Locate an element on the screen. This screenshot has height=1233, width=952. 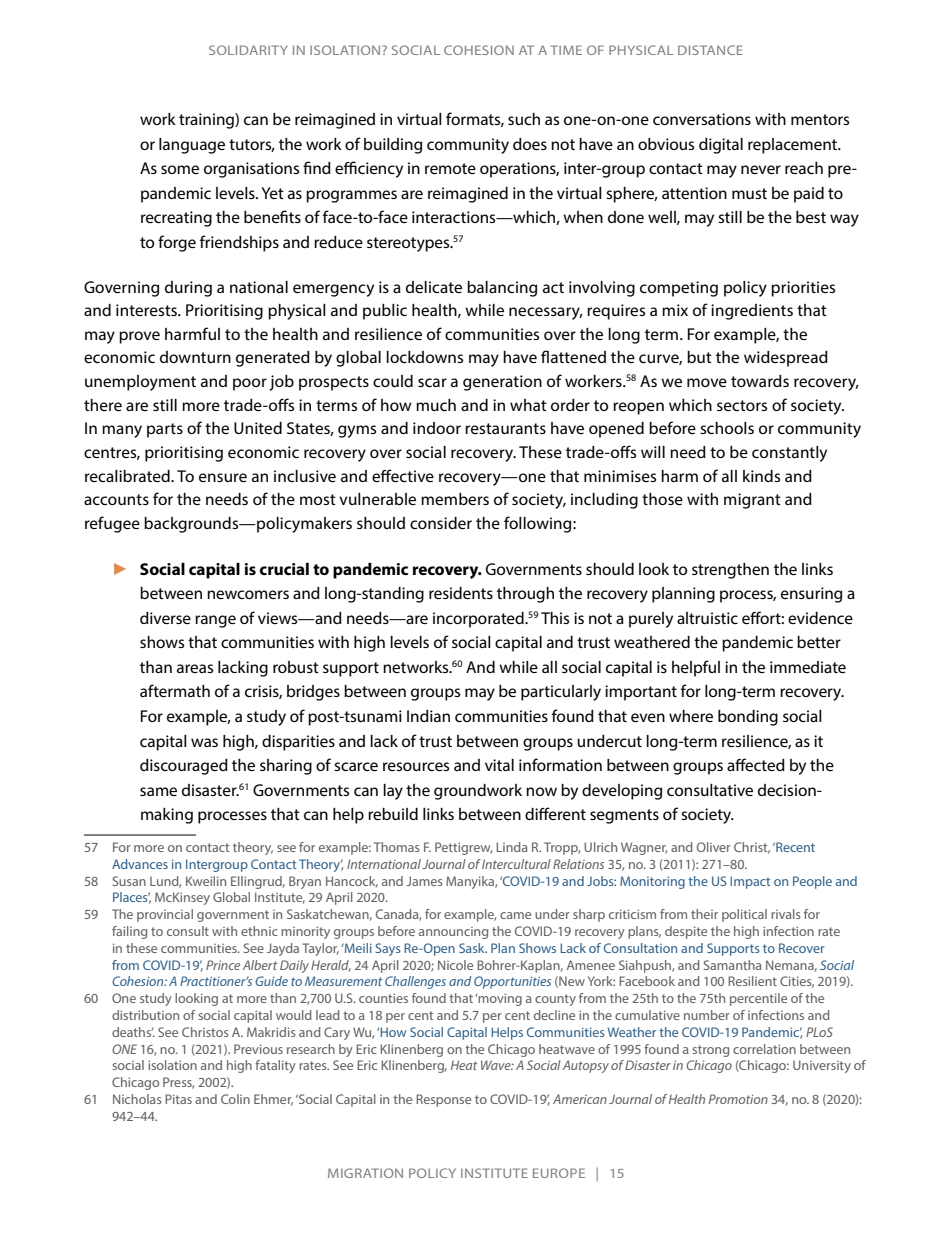
Response is located at coordinates (443, 1100).
